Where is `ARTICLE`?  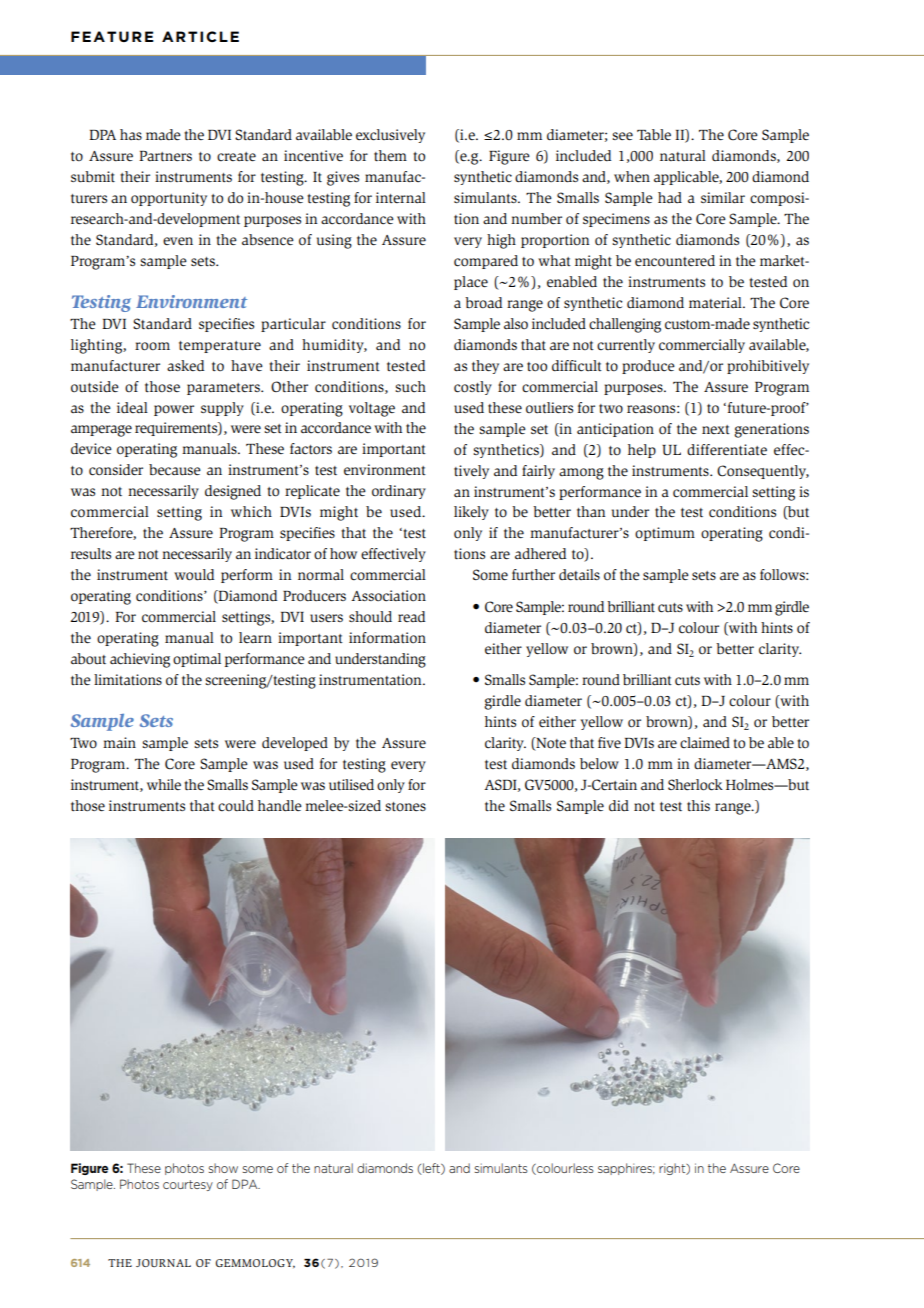 ARTICLE is located at coordinates (200, 36).
